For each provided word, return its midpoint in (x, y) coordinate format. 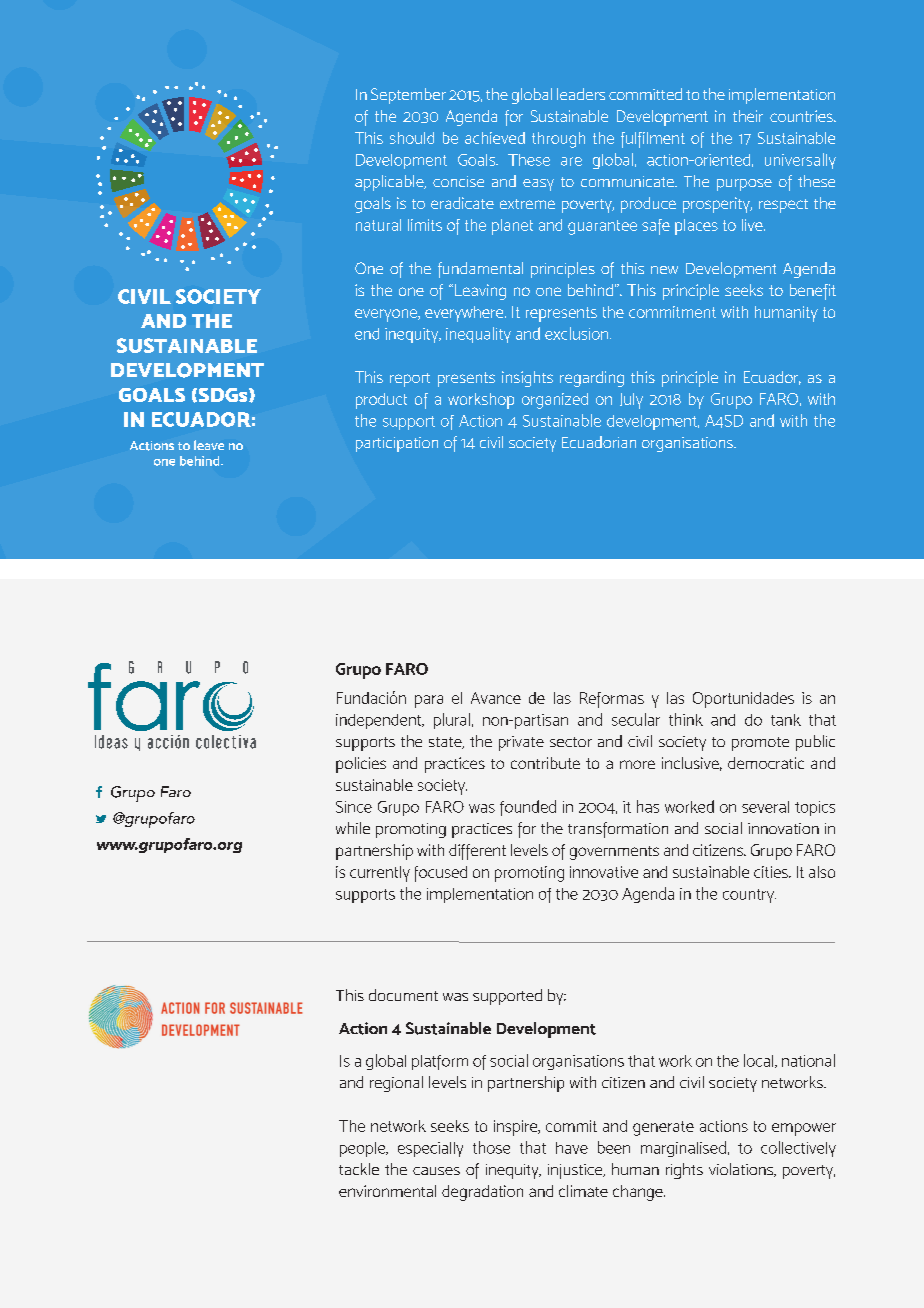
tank (786, 720)
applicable (390, 183)
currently (380, 874)
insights (527, 379)
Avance (496, 698)
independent (380, 721)
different (477, 852)
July (631, 401)
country (749, 896)
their (748, 116)
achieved (495, 138)
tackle (359, 1169)
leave (209, 445)
